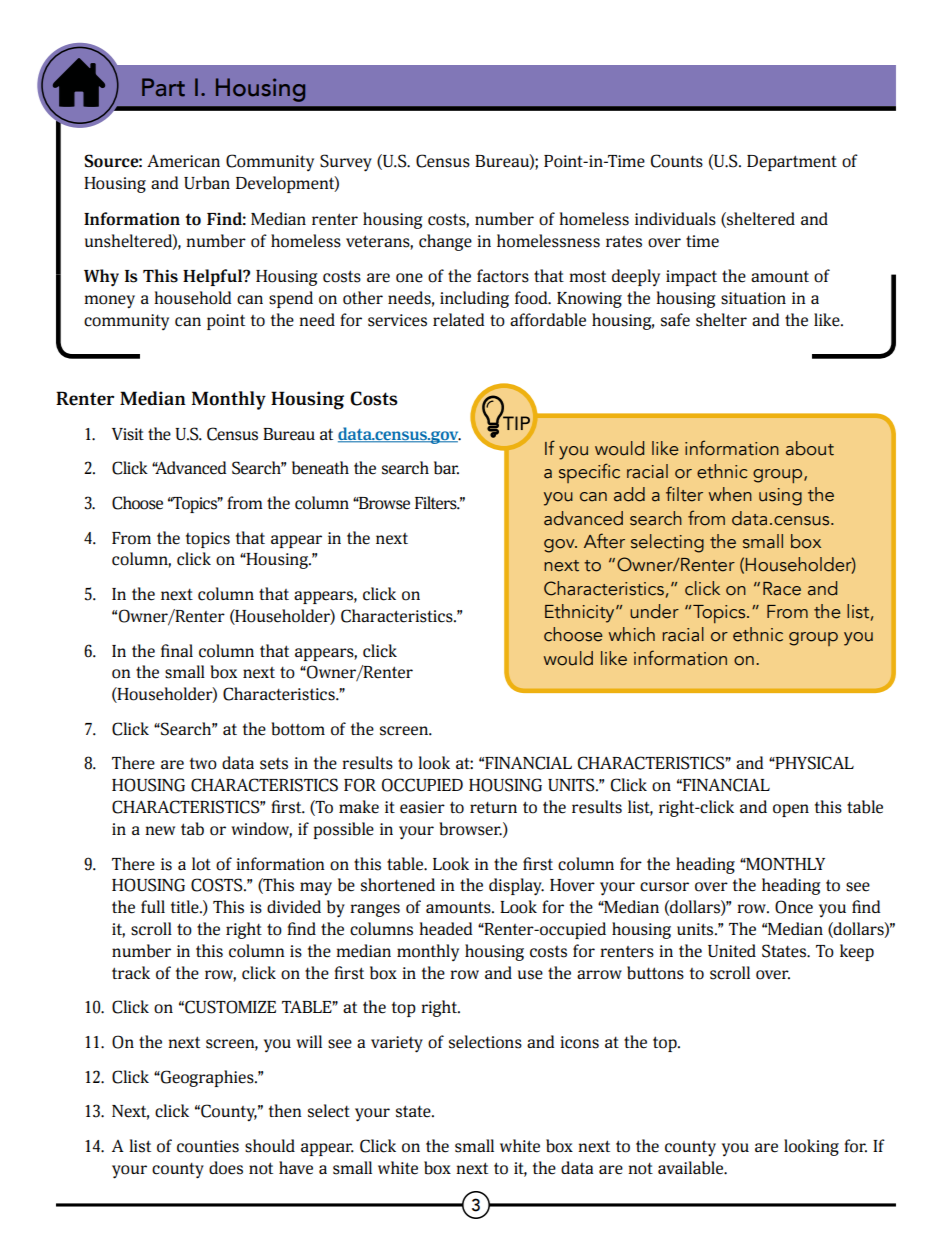  Describe the element at coordinates (782, 589) in the screenshot. I see `Race` at that location.
